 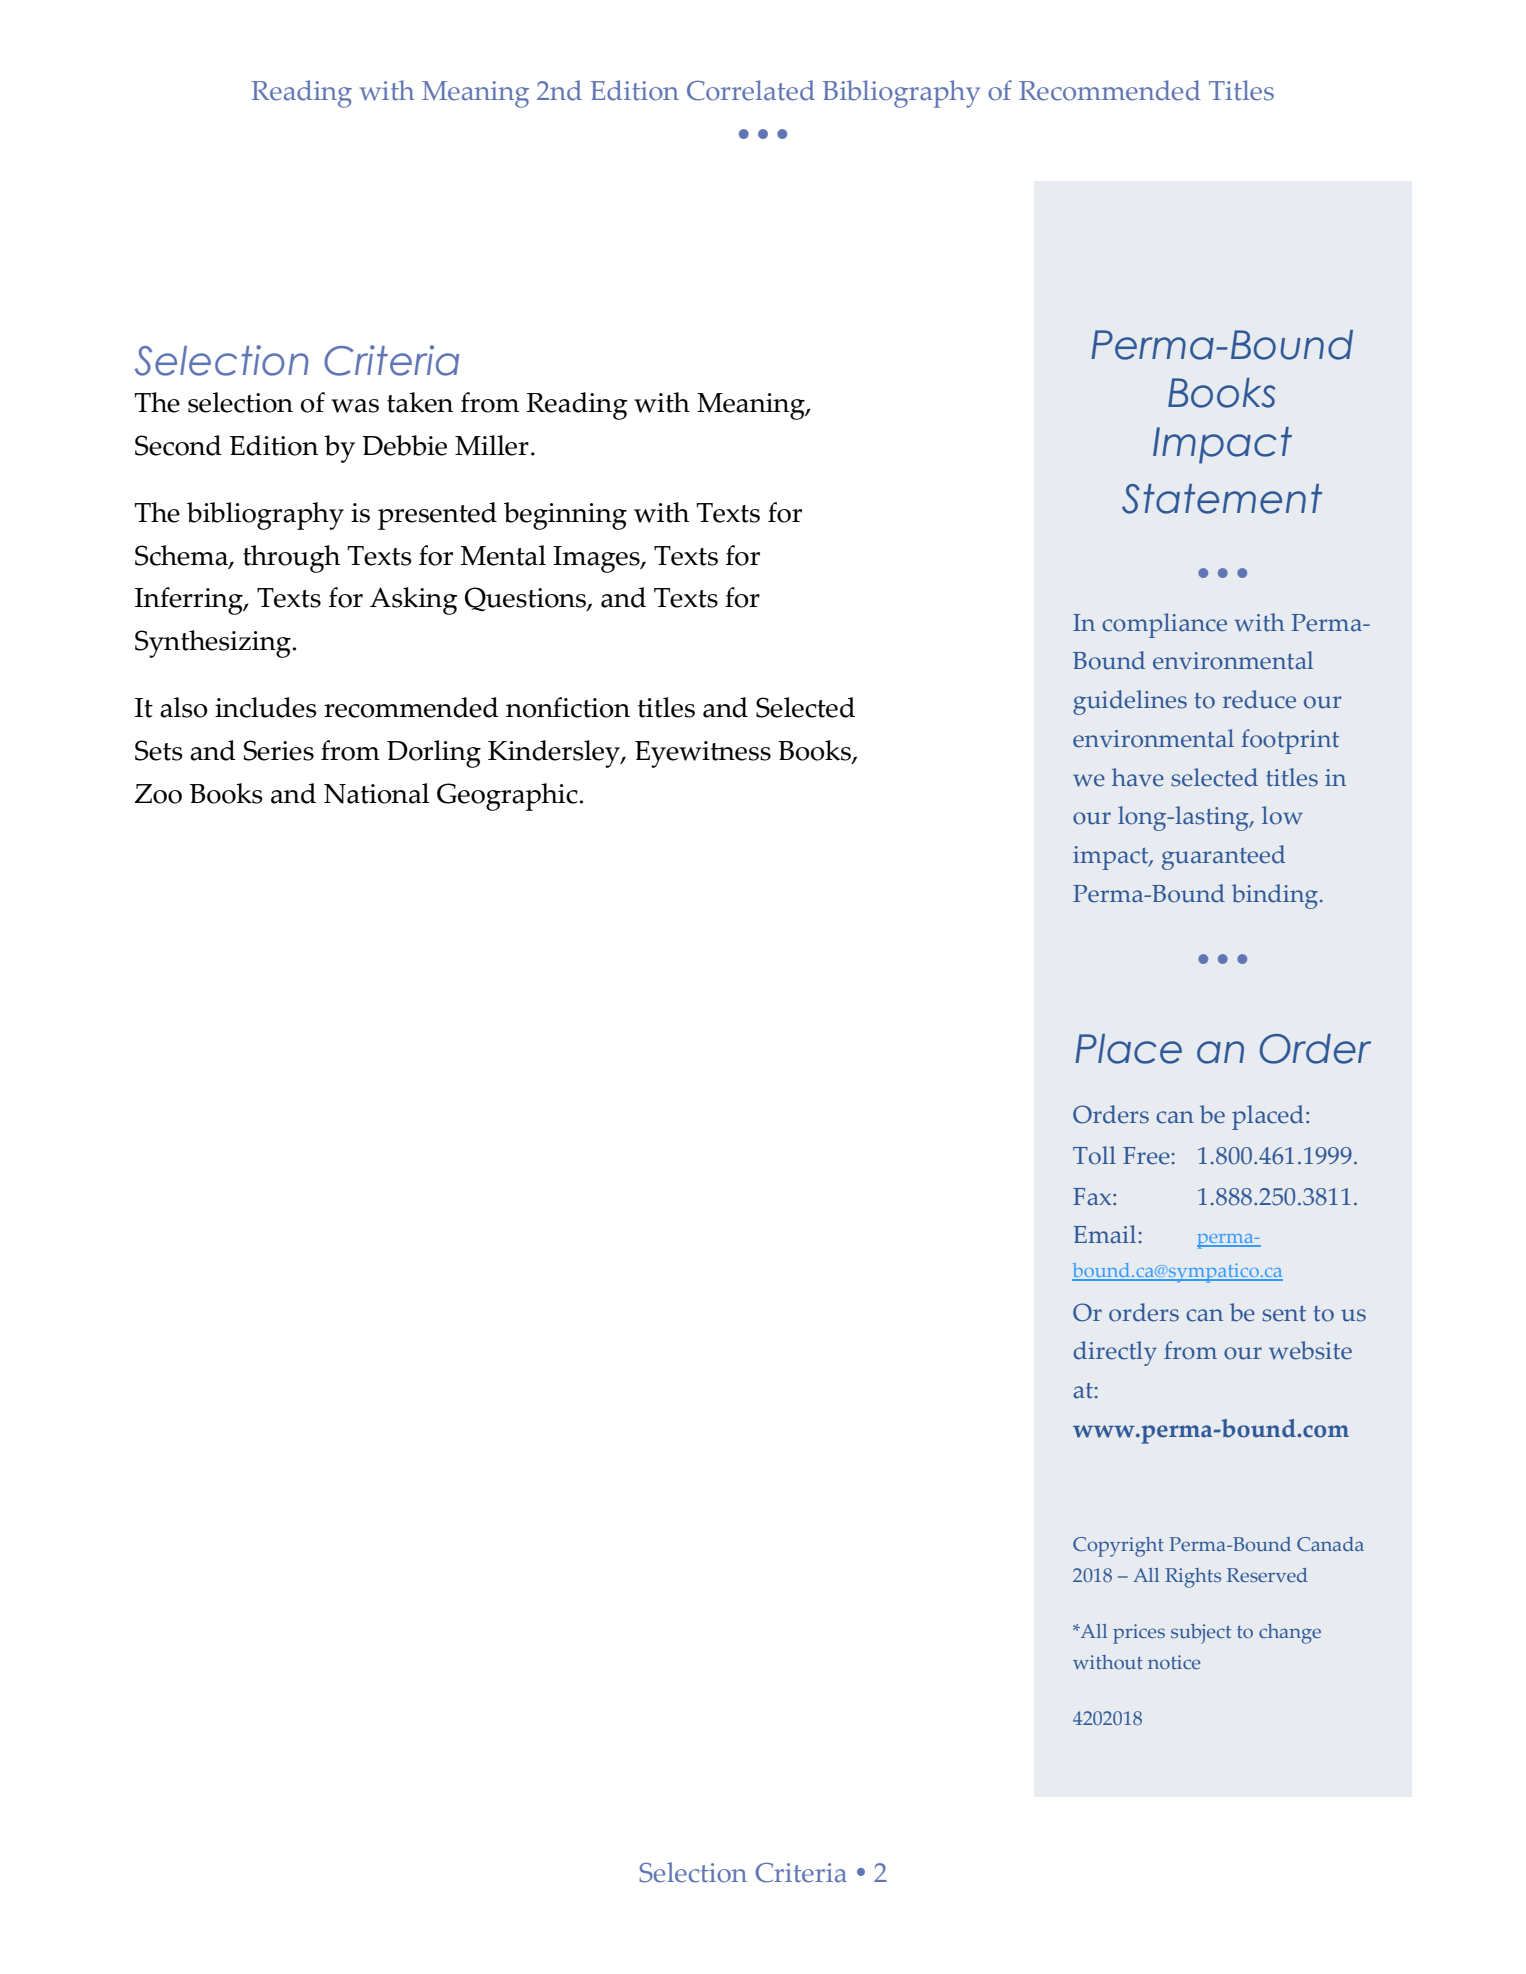 What do you see at coordinates (751, 90) in the page?
I see `Correlated` at bounding box center [751, 90].
